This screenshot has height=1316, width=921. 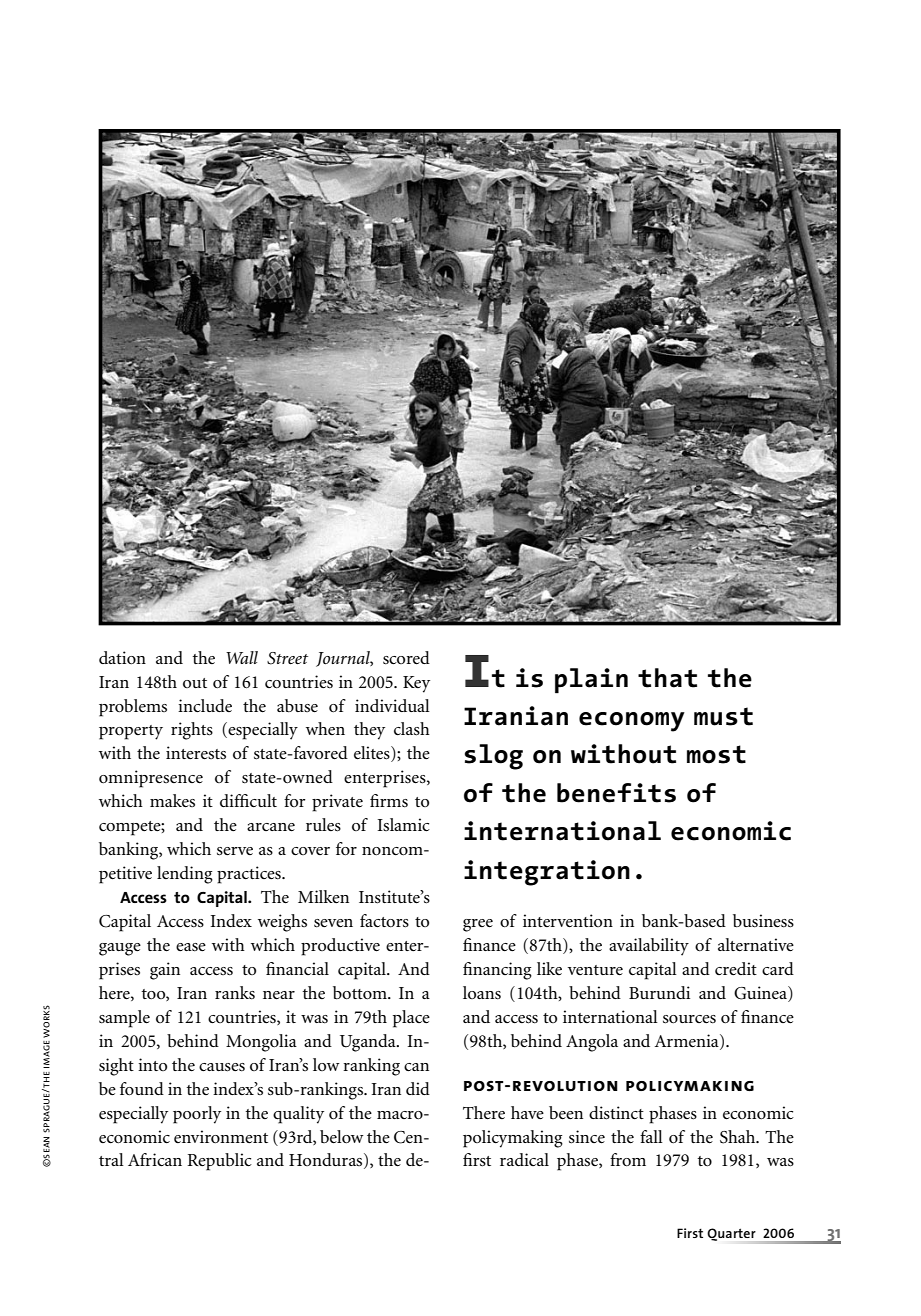 I want to click on radical, so click(x=524, y=1159).
